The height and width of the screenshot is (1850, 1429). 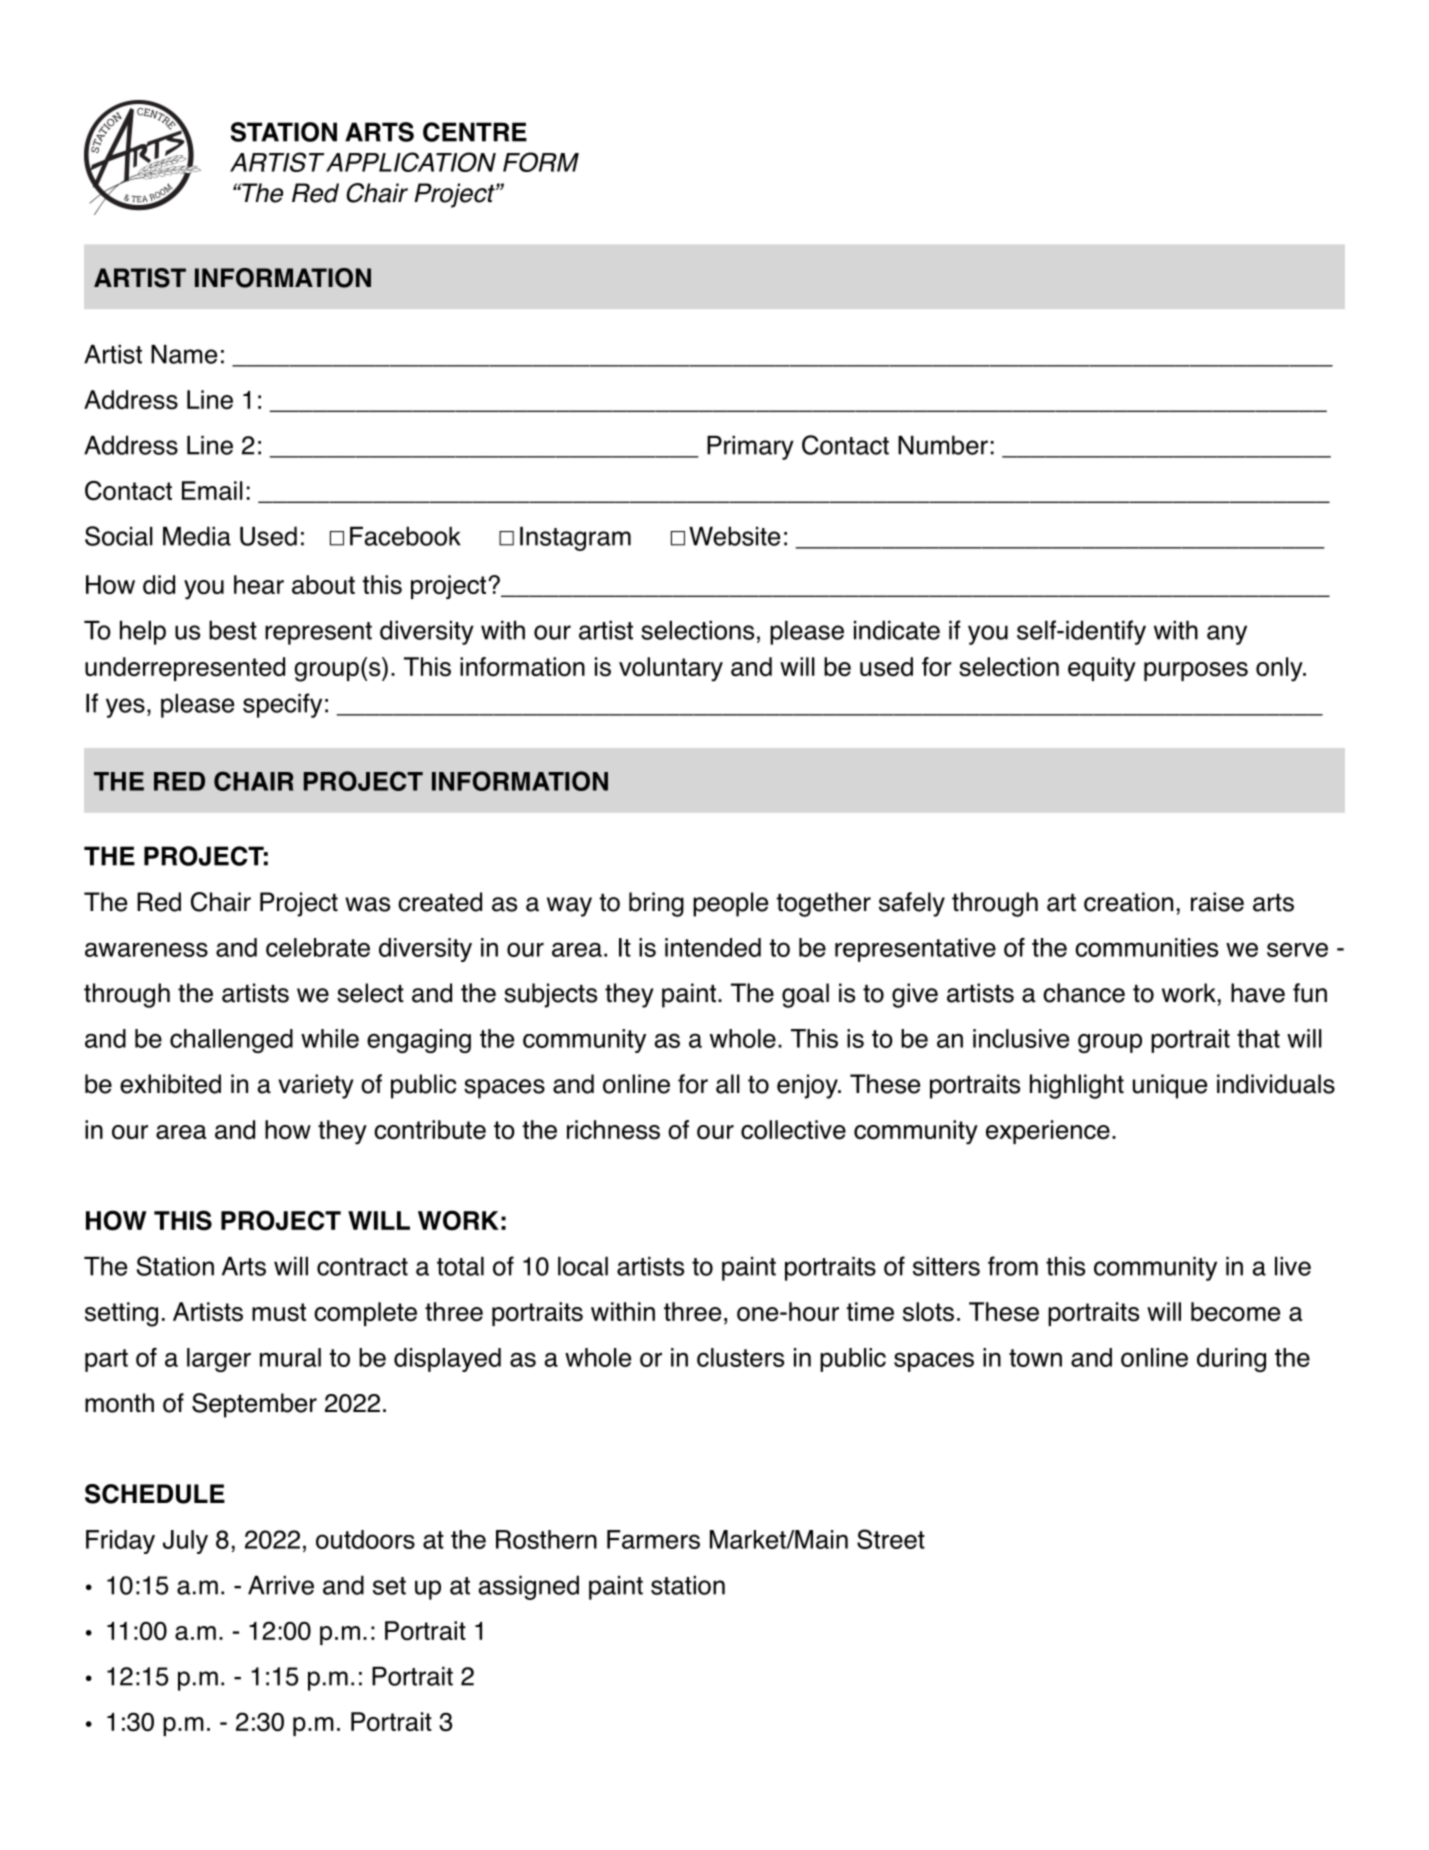 What do you see at coordinates (943, 445) in the screenshot?
I see `Number` at bounding box center [943, 445].
